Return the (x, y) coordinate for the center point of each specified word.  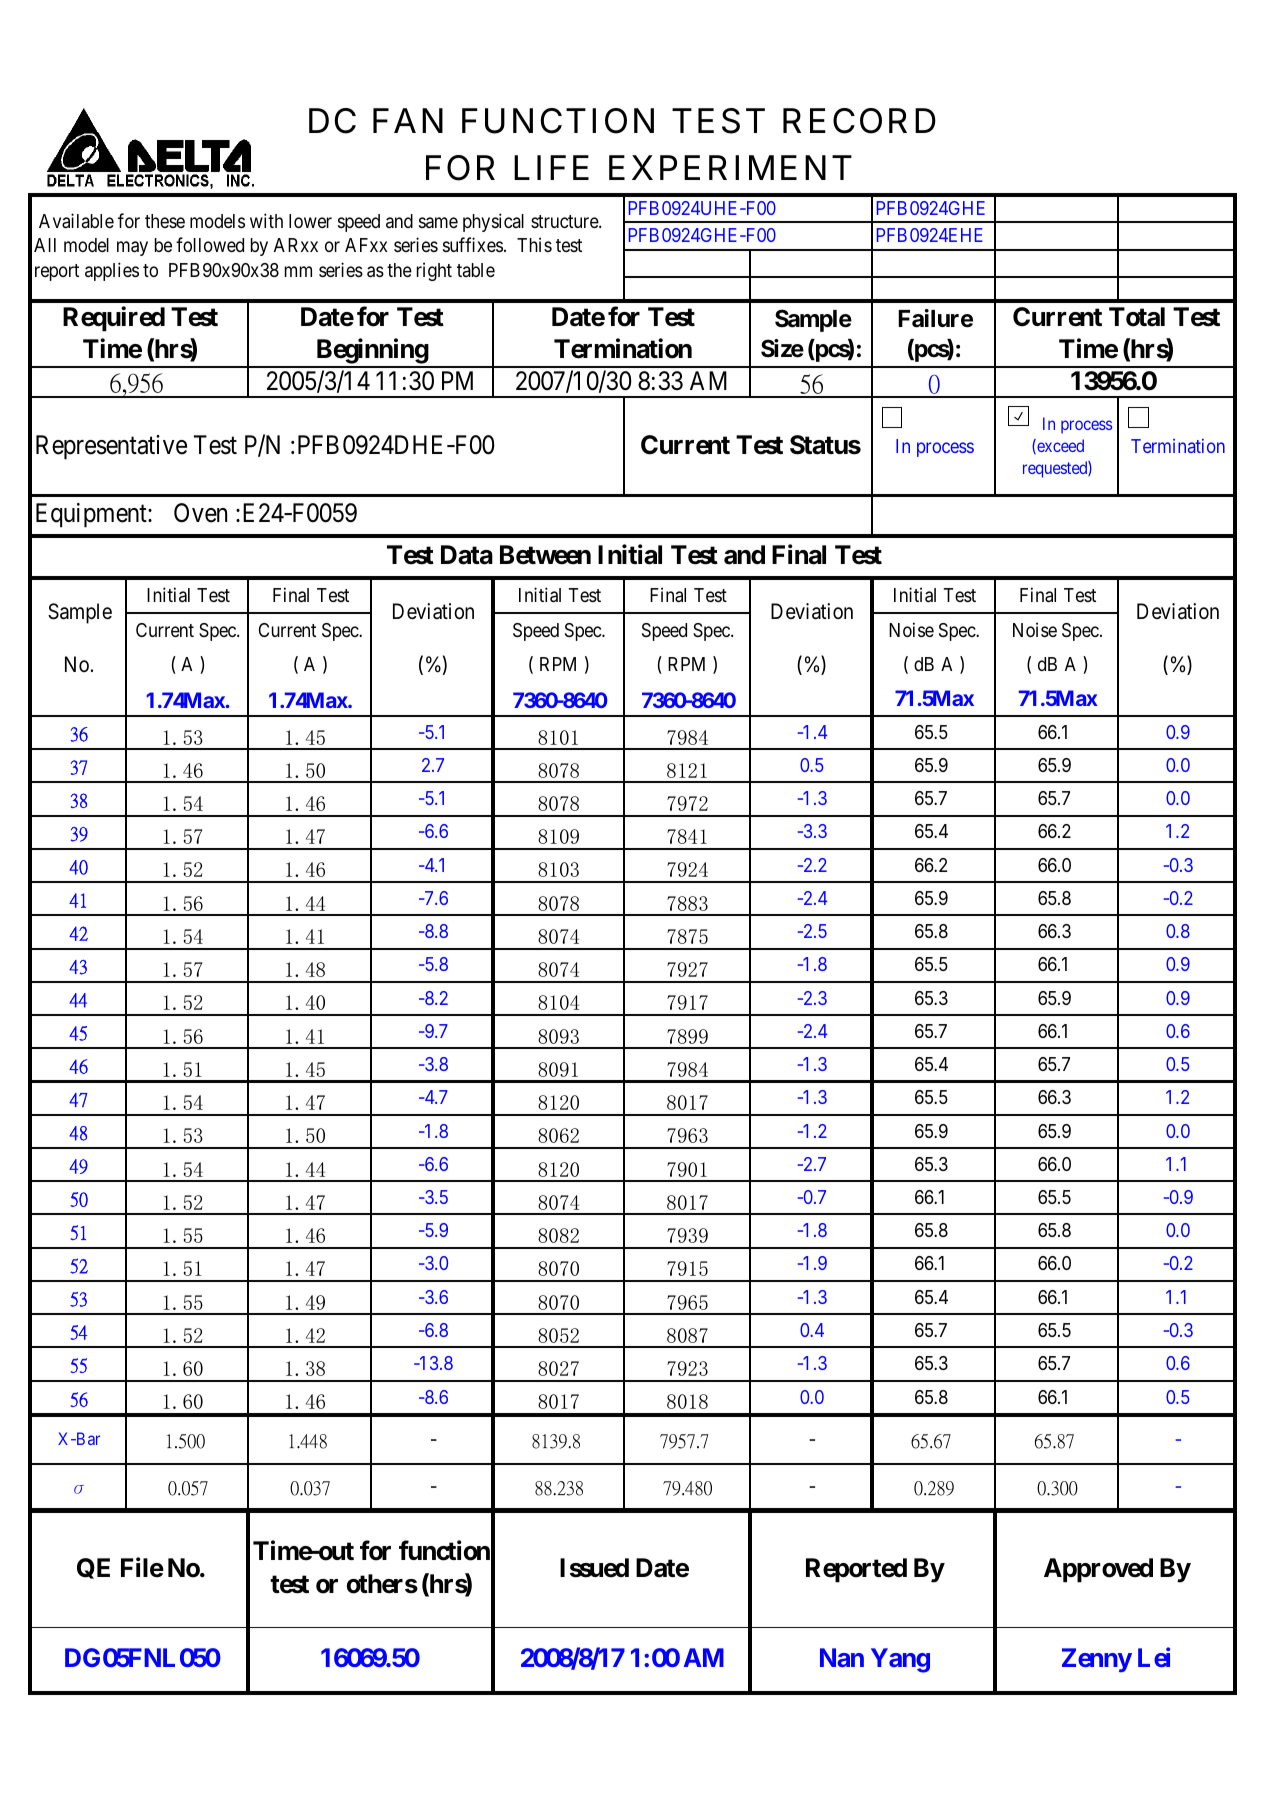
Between (545, 555)
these (165, 221)
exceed (1059, 446)
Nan (842, 1657)
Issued (594, 1568)
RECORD (859, 121)
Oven (200, 513)
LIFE (551, 167)
